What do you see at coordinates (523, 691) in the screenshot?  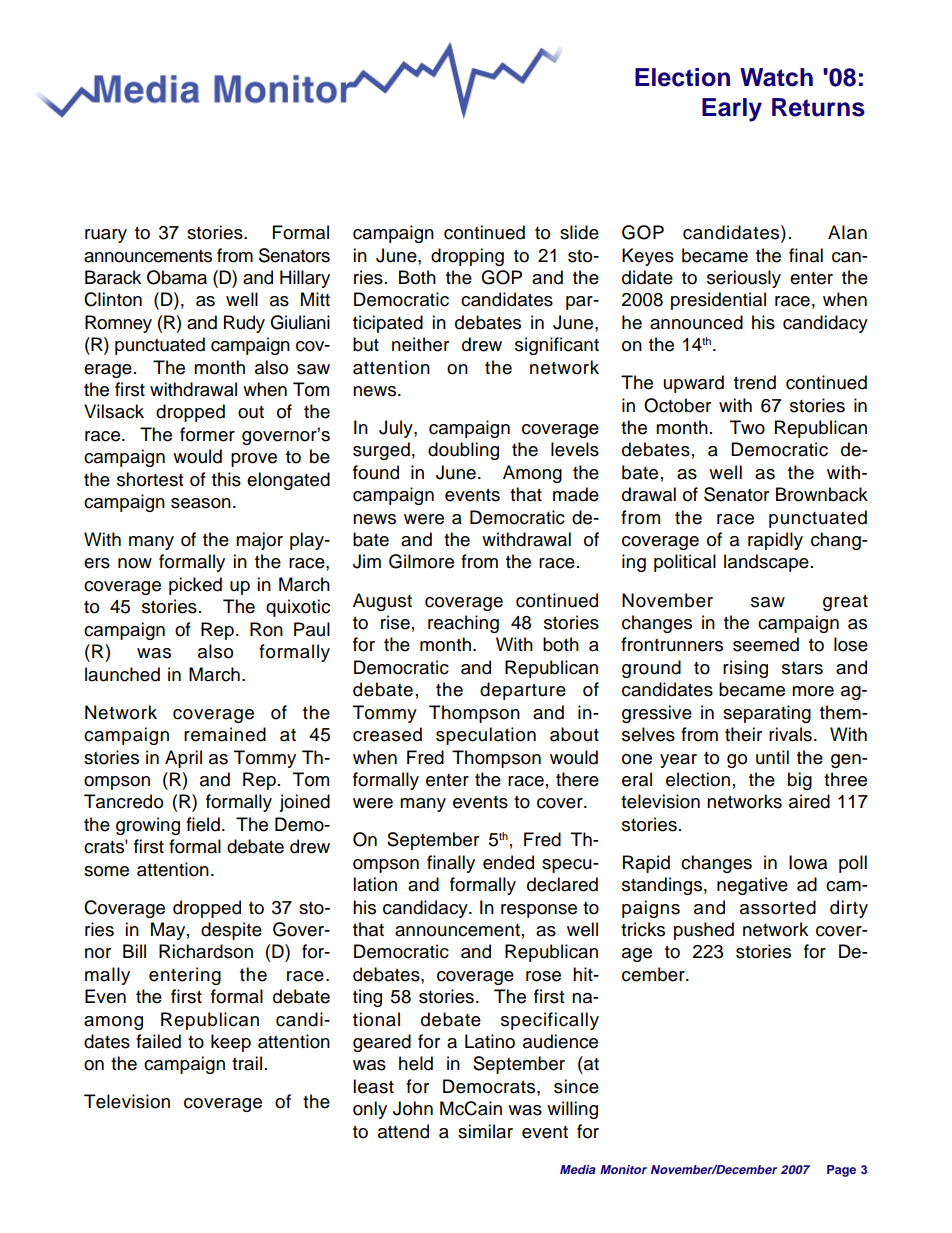 I see `departure` at bounding box center [523, 691].
